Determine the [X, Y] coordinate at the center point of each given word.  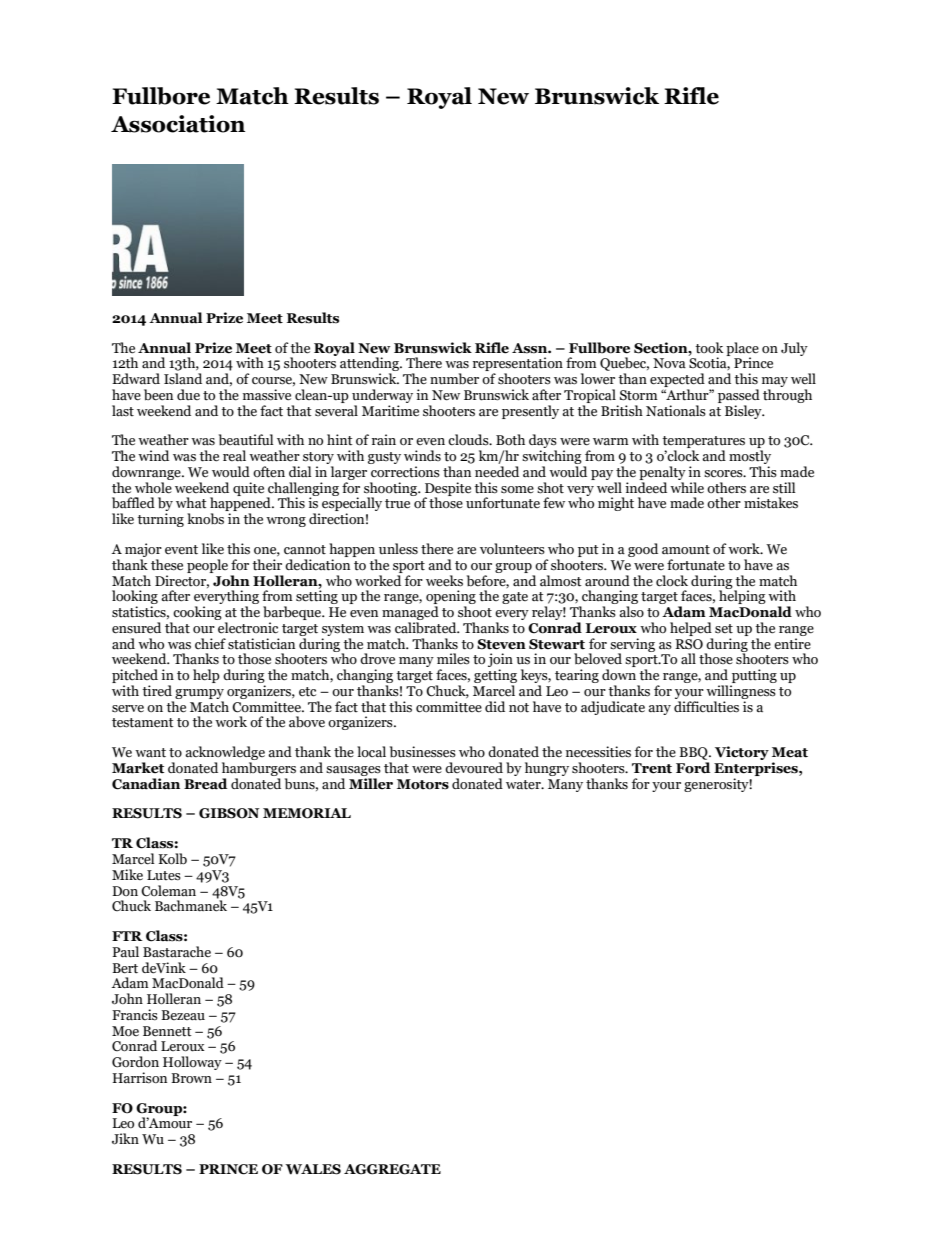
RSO [689, 644]
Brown [191, 1078]
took [709, 348]
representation [518, 365]
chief [210, 643]
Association [178, 124]
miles [453, 659]
